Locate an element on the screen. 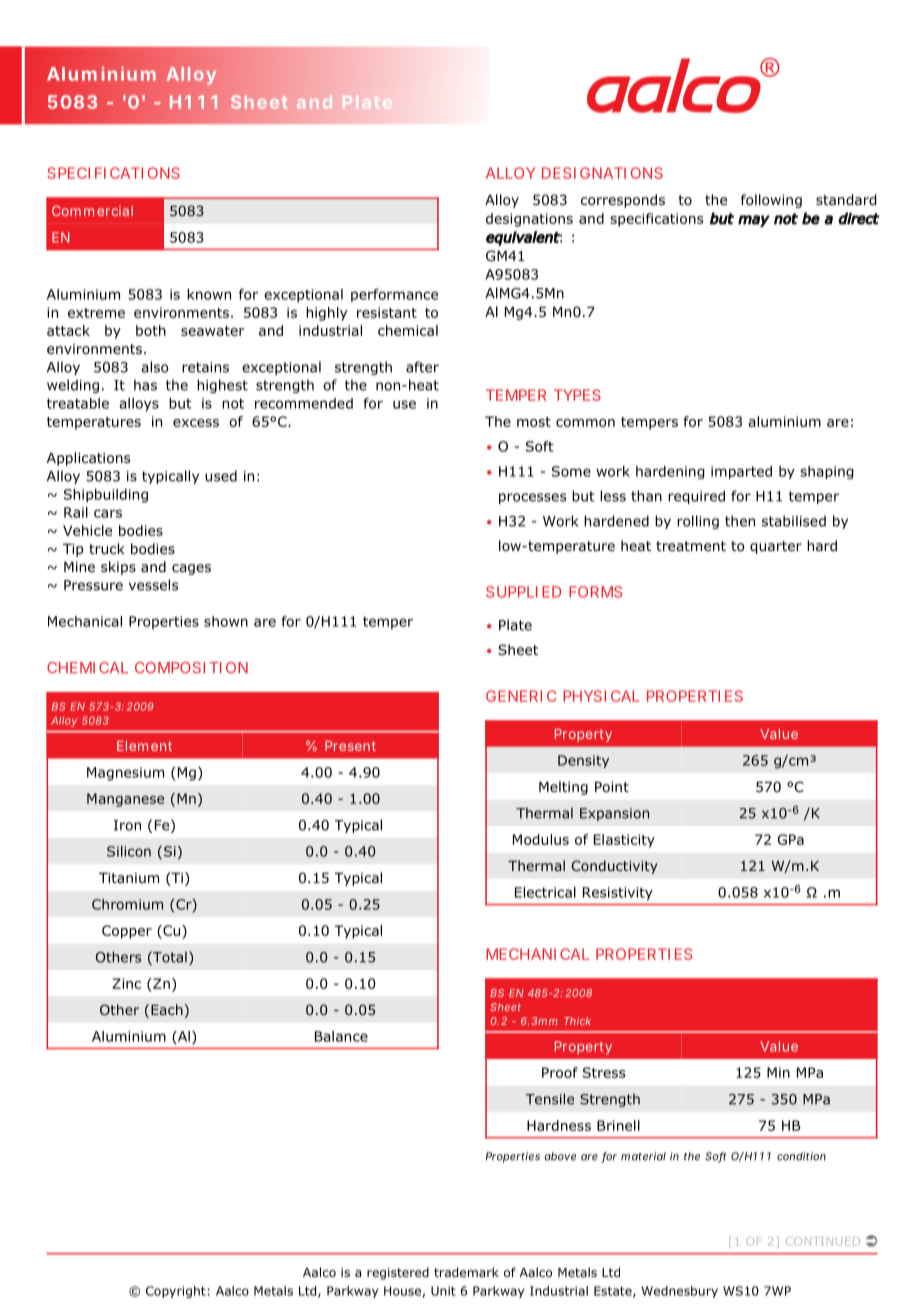 The width and height of the screenshot is (924, 1308). imparted is located at coordinates (741, 472).
